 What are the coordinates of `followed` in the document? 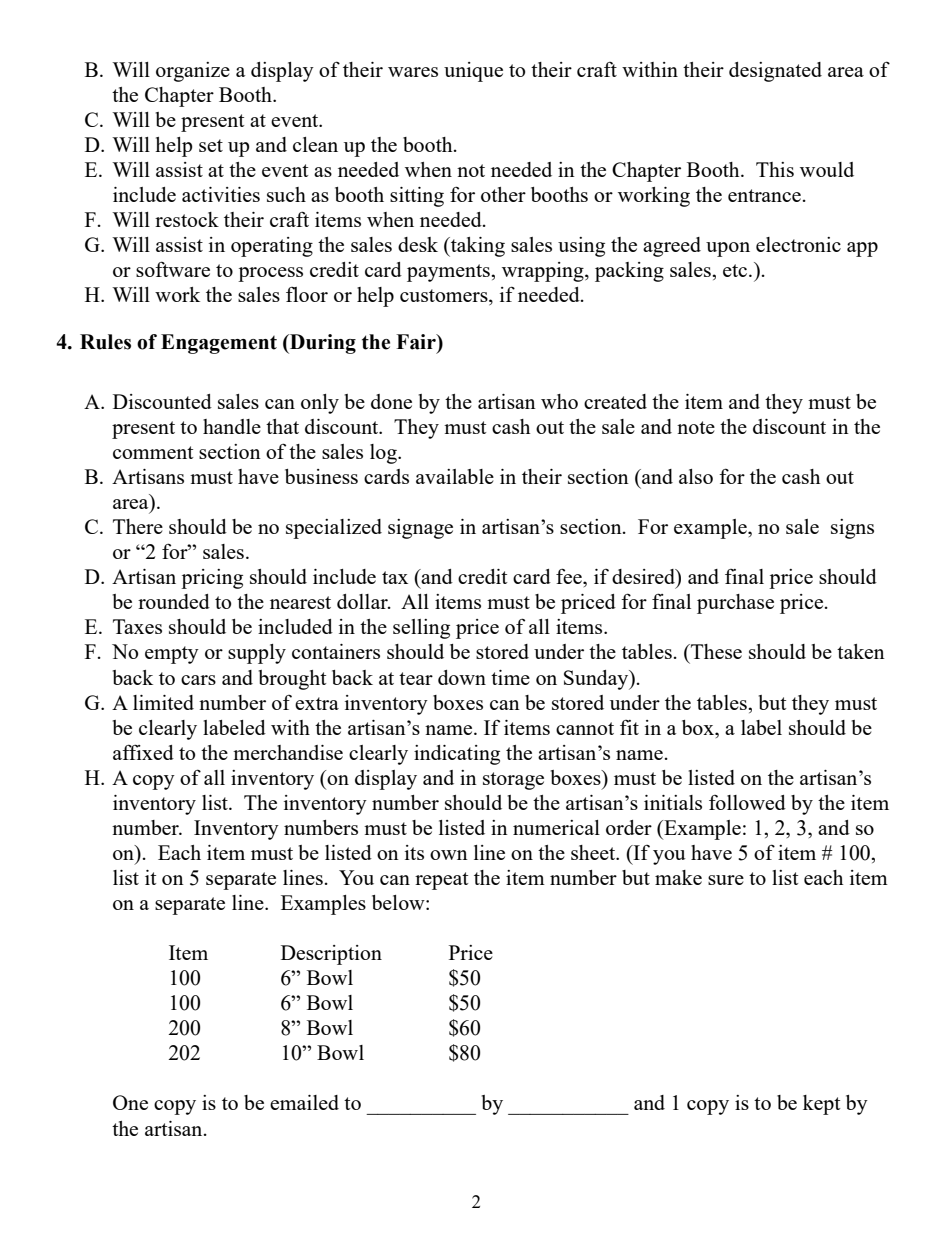 It's located at (747, 802).
